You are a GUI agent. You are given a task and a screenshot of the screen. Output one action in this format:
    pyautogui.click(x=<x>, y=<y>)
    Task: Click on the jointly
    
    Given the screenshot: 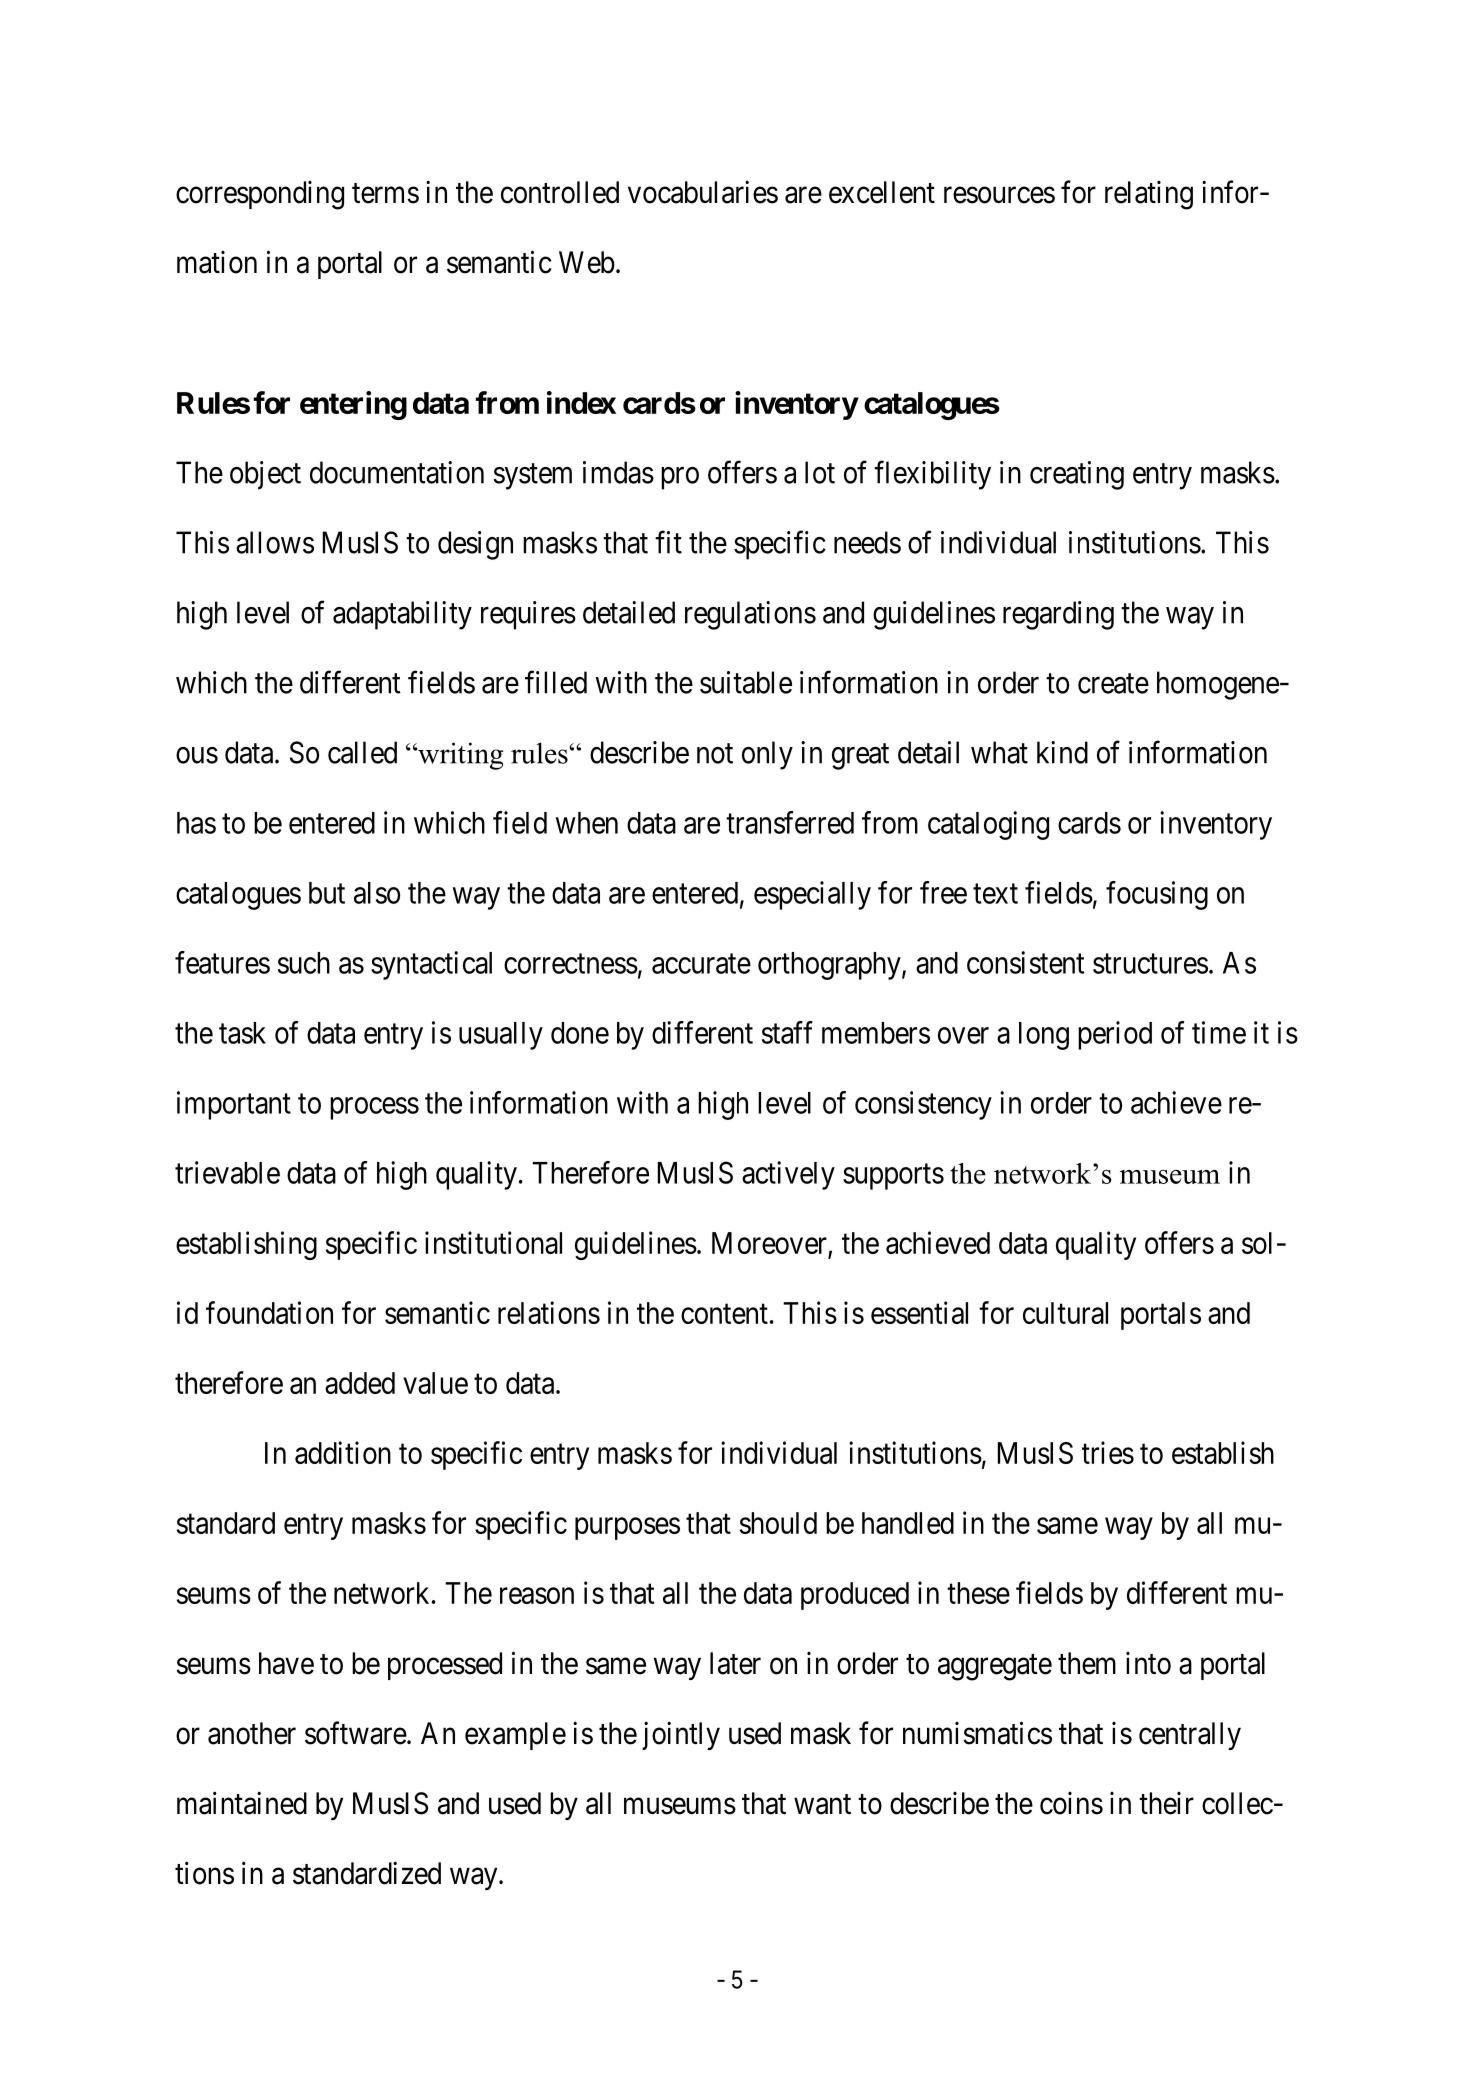 What is the action you would take?
    pyautogui.click(x=681, y=1735)
